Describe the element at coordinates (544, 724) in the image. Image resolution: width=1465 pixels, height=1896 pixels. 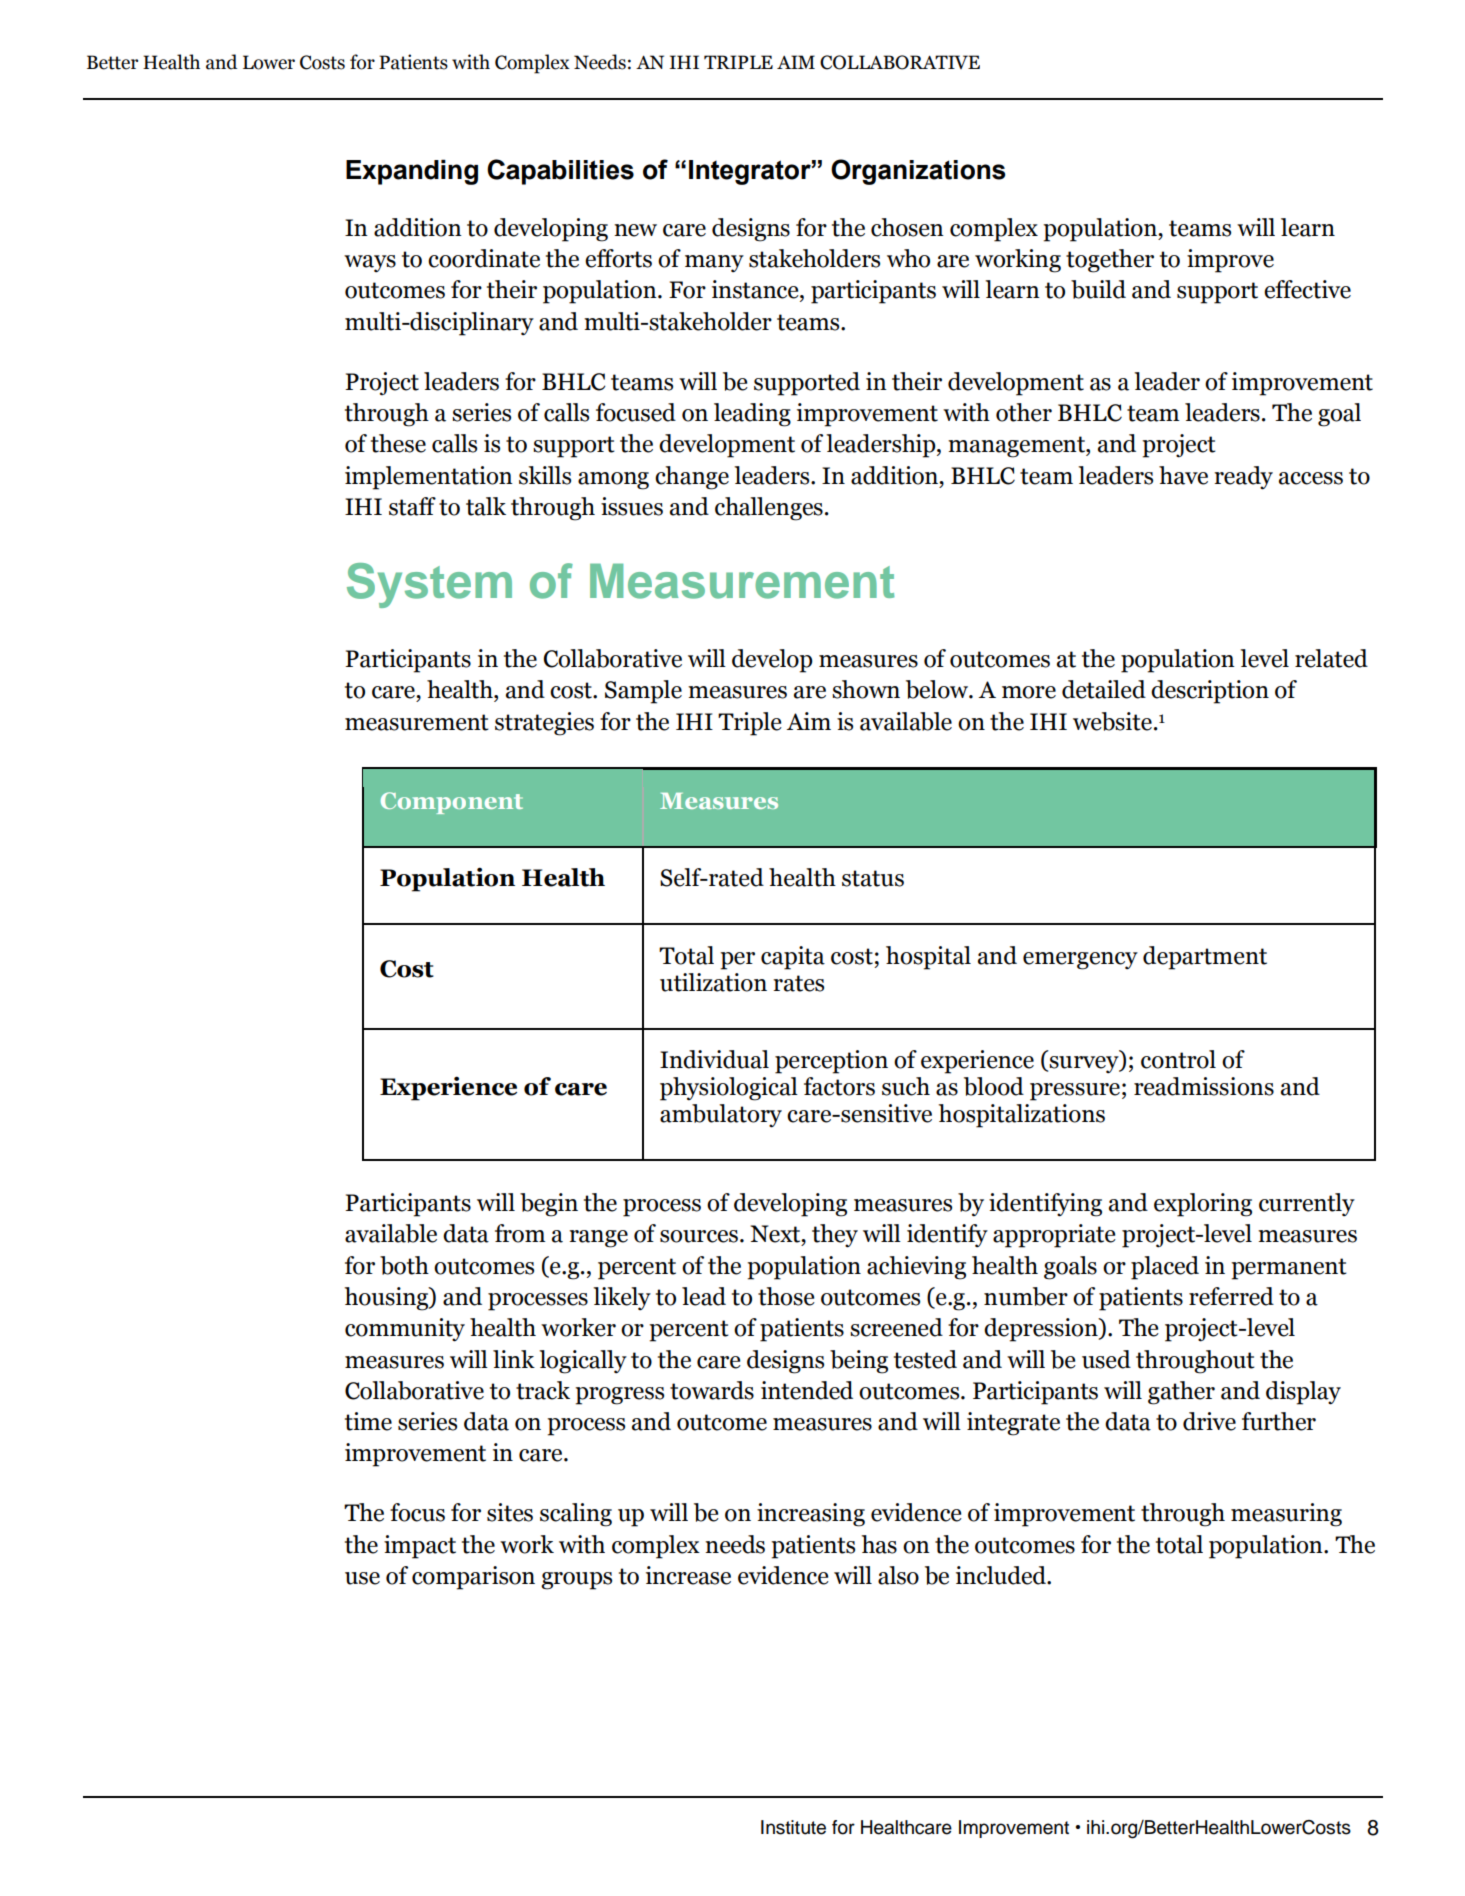
I see `strategies` at that location.
